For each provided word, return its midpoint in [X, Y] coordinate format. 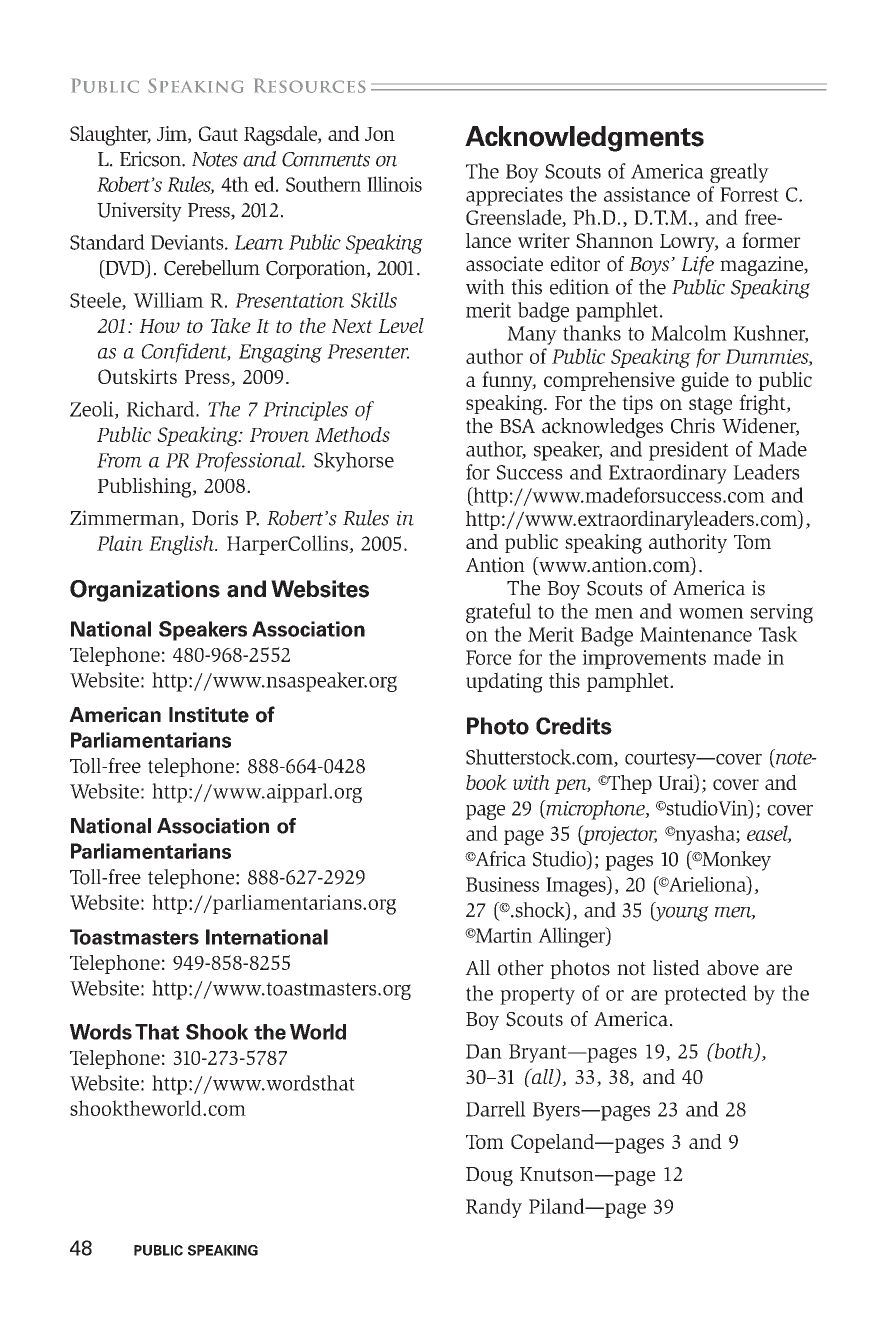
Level [401, 325]
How [159, 326]
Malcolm [689, 333]
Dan [484, 1051]
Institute [209, 715]
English [183, 545]
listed [676, 968]
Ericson [151, 159]
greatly [739, 173]
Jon [380, 134]
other [521, 968]
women [711, 613]
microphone [595, 810]
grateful [498, 613]
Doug [489, 1176]
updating [504, 682]
